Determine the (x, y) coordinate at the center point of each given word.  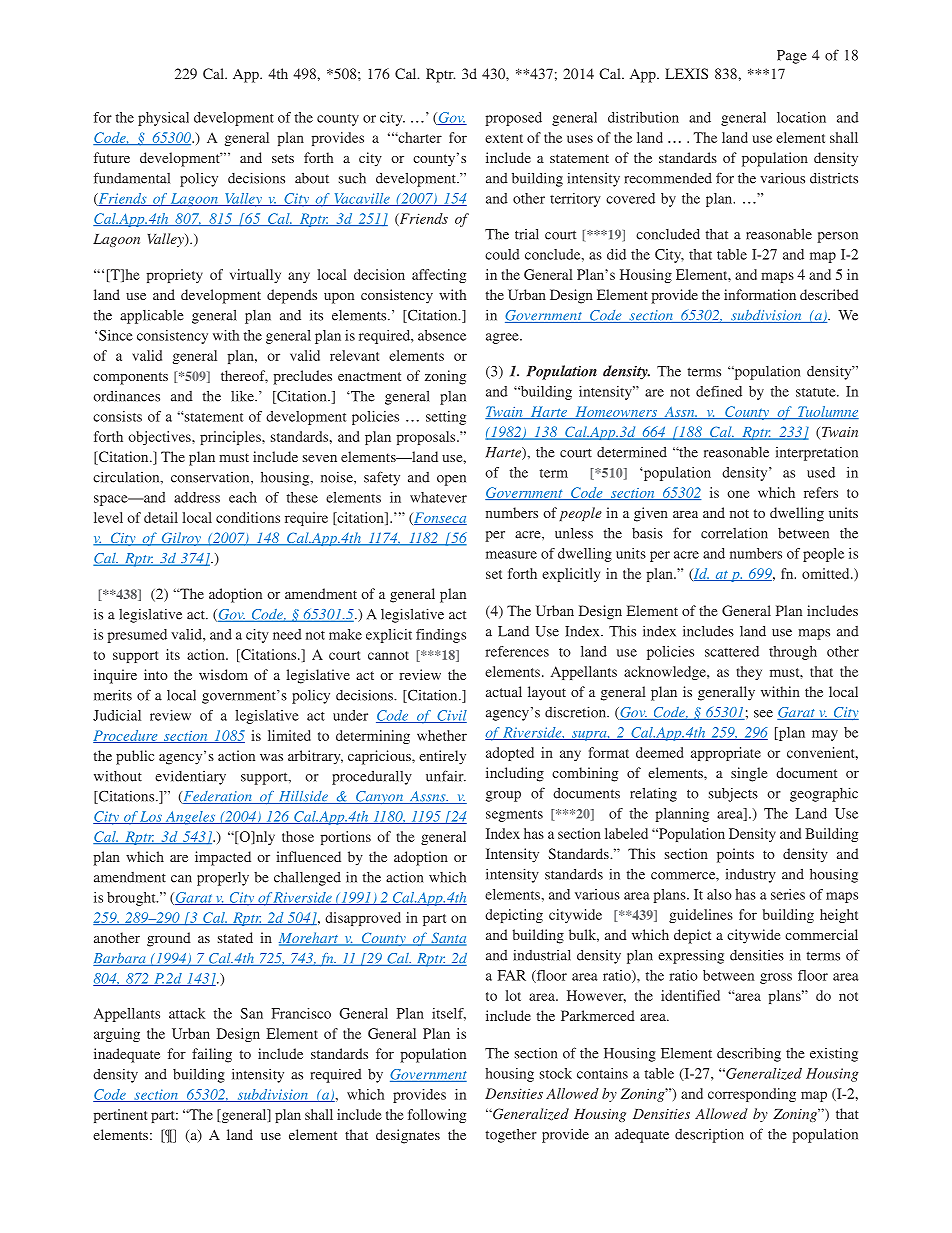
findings (441, 636)
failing (212, 1055)
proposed (514, 119)
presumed (137, 636)
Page (792, 57)
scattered (732, 651)
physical (163, 119)
